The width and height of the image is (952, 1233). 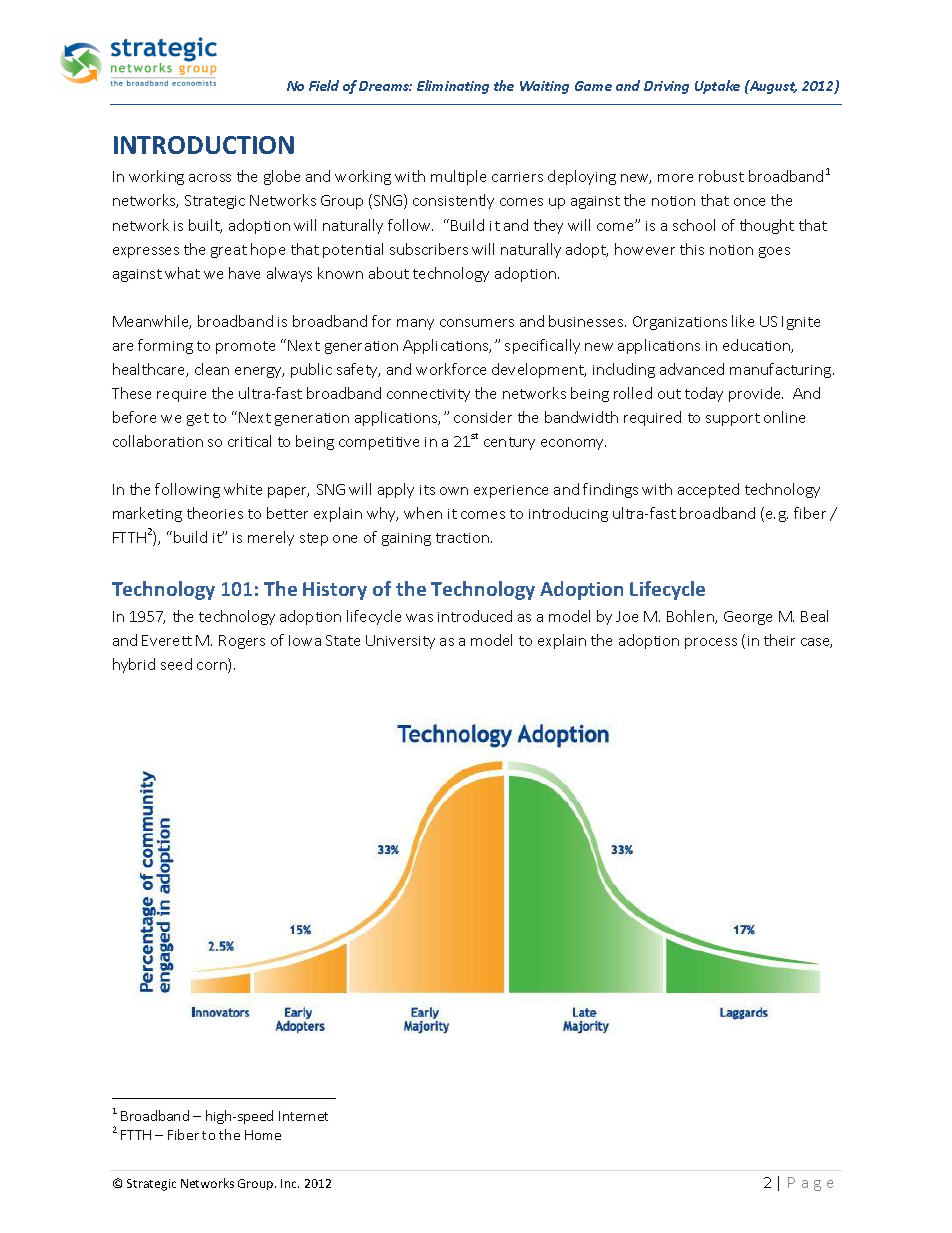 What do you see at coordinates (475, 616) in the image?
I see `introduced` at bounding box center [475, 616].
